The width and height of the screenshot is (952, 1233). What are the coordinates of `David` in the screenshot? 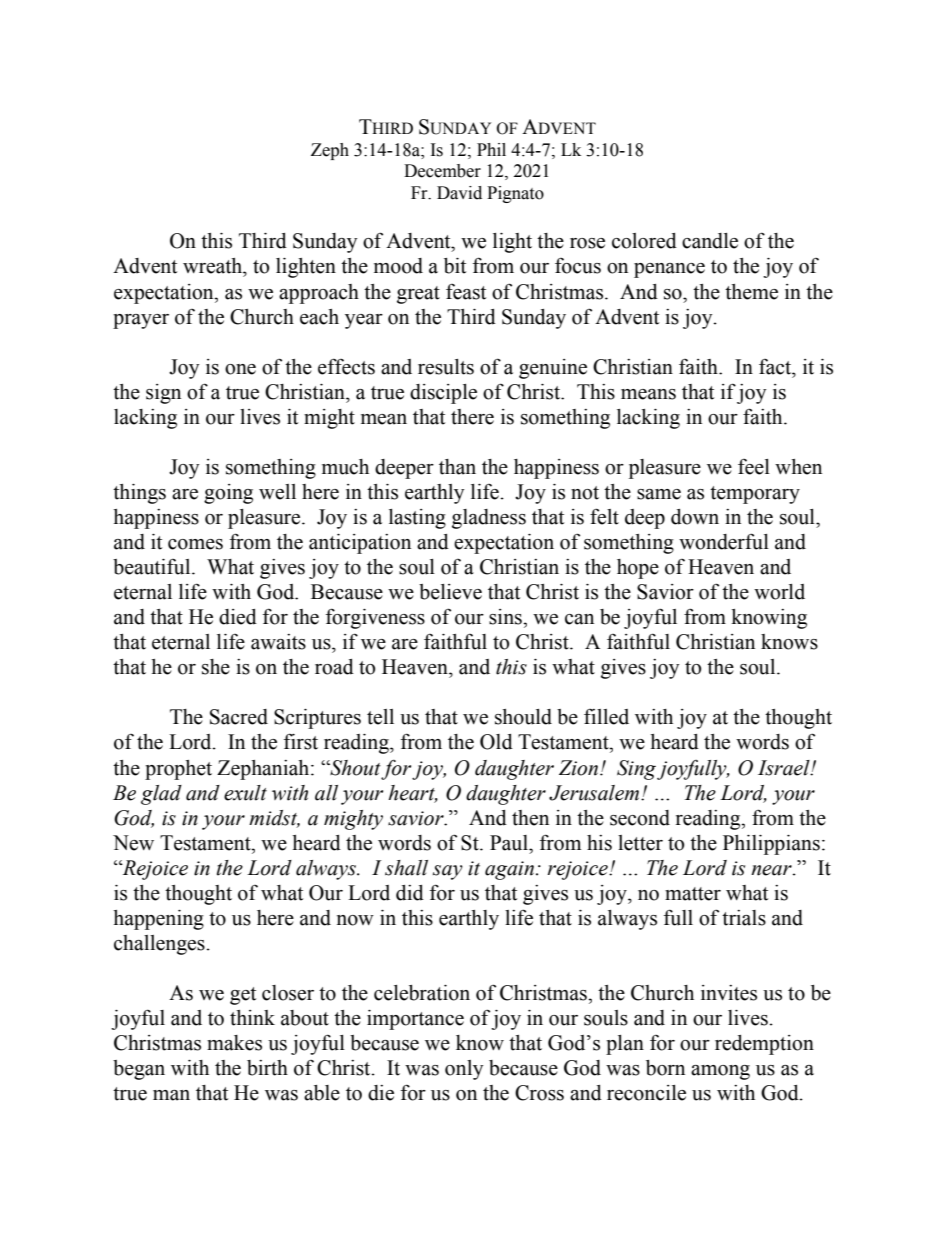 It's located at (459, 193).
